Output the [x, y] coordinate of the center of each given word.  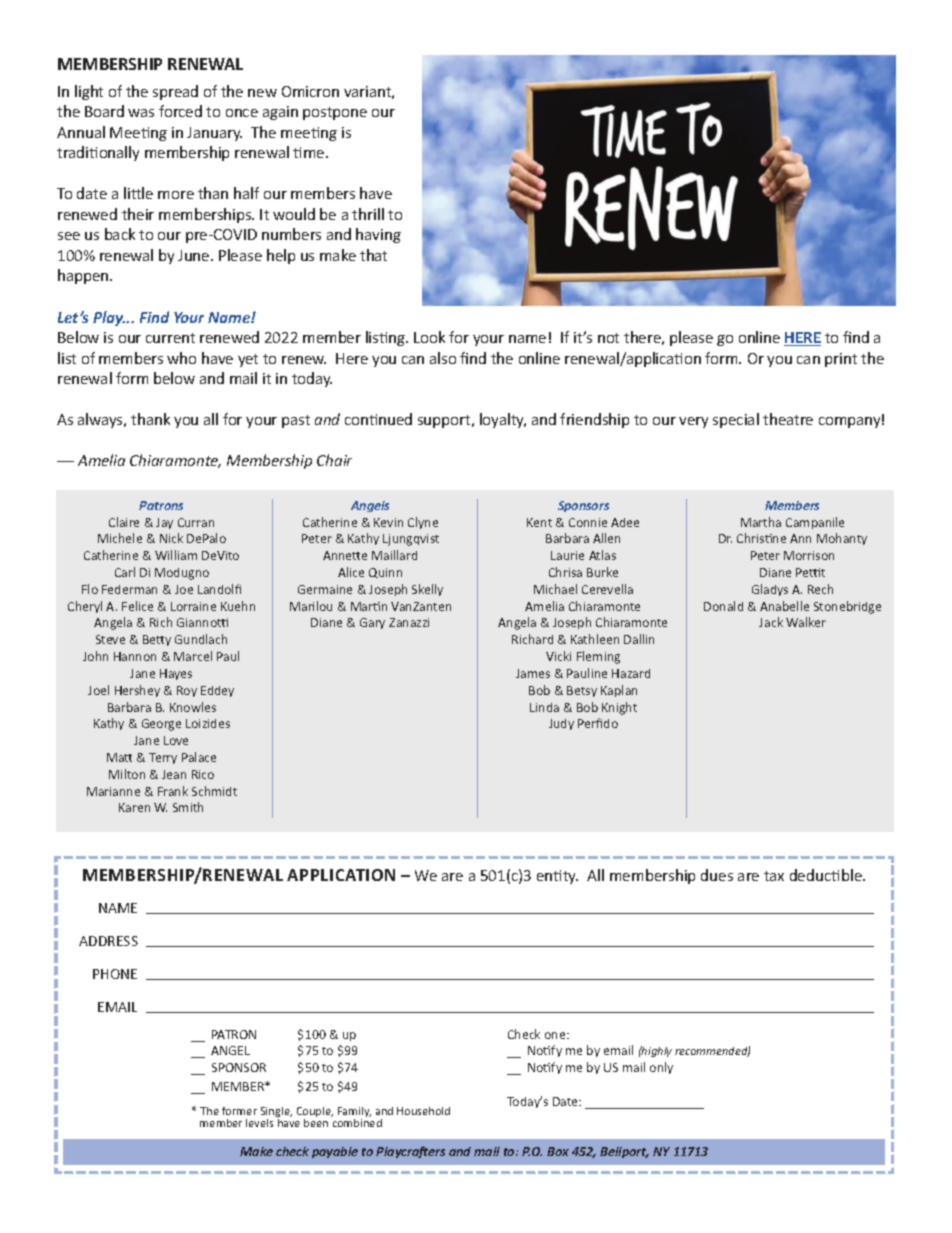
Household [423, 1111]
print [841, 360]
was [141, 113]
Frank [173, 791]
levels [259, 1123]
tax [774, 876]
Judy [561, 724]
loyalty [503, 420]
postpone [335, 113]
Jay [164, 523]
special [736, 420]
